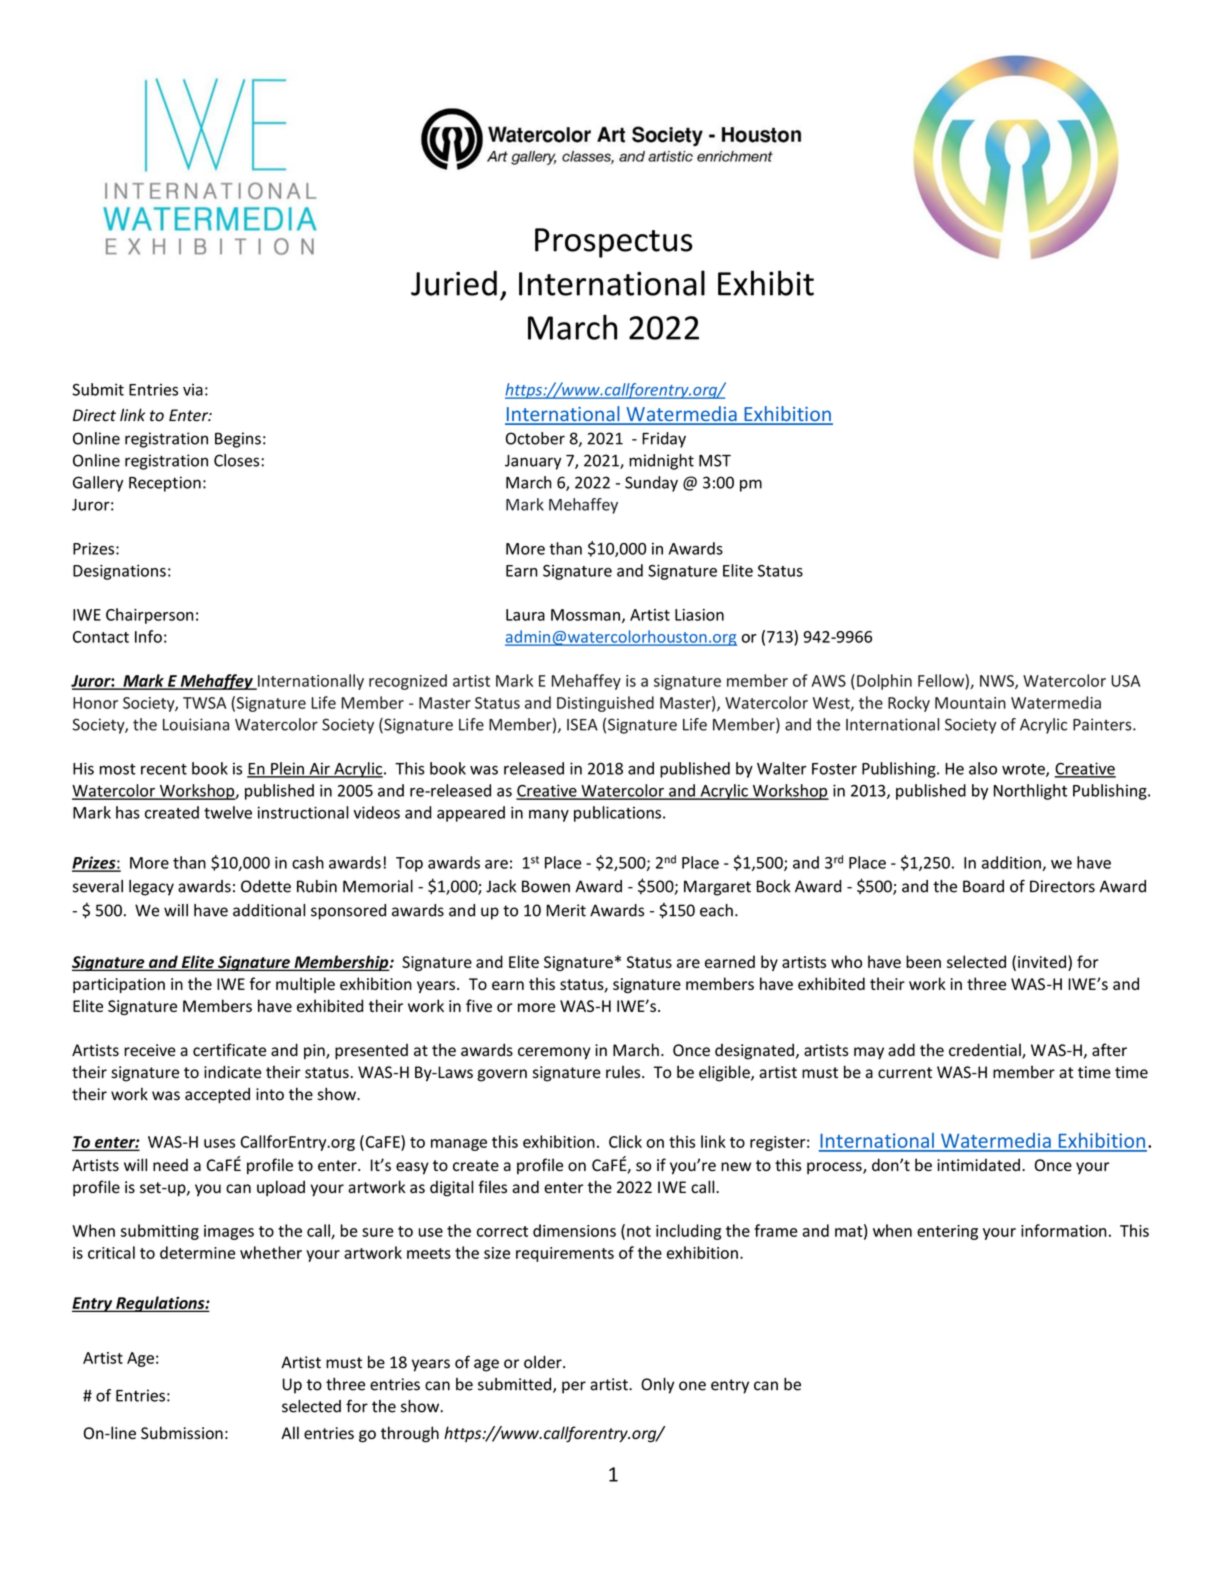  Describe the element at coordinates (657, 1386) in the screenshot. I see `Only` at that location.
